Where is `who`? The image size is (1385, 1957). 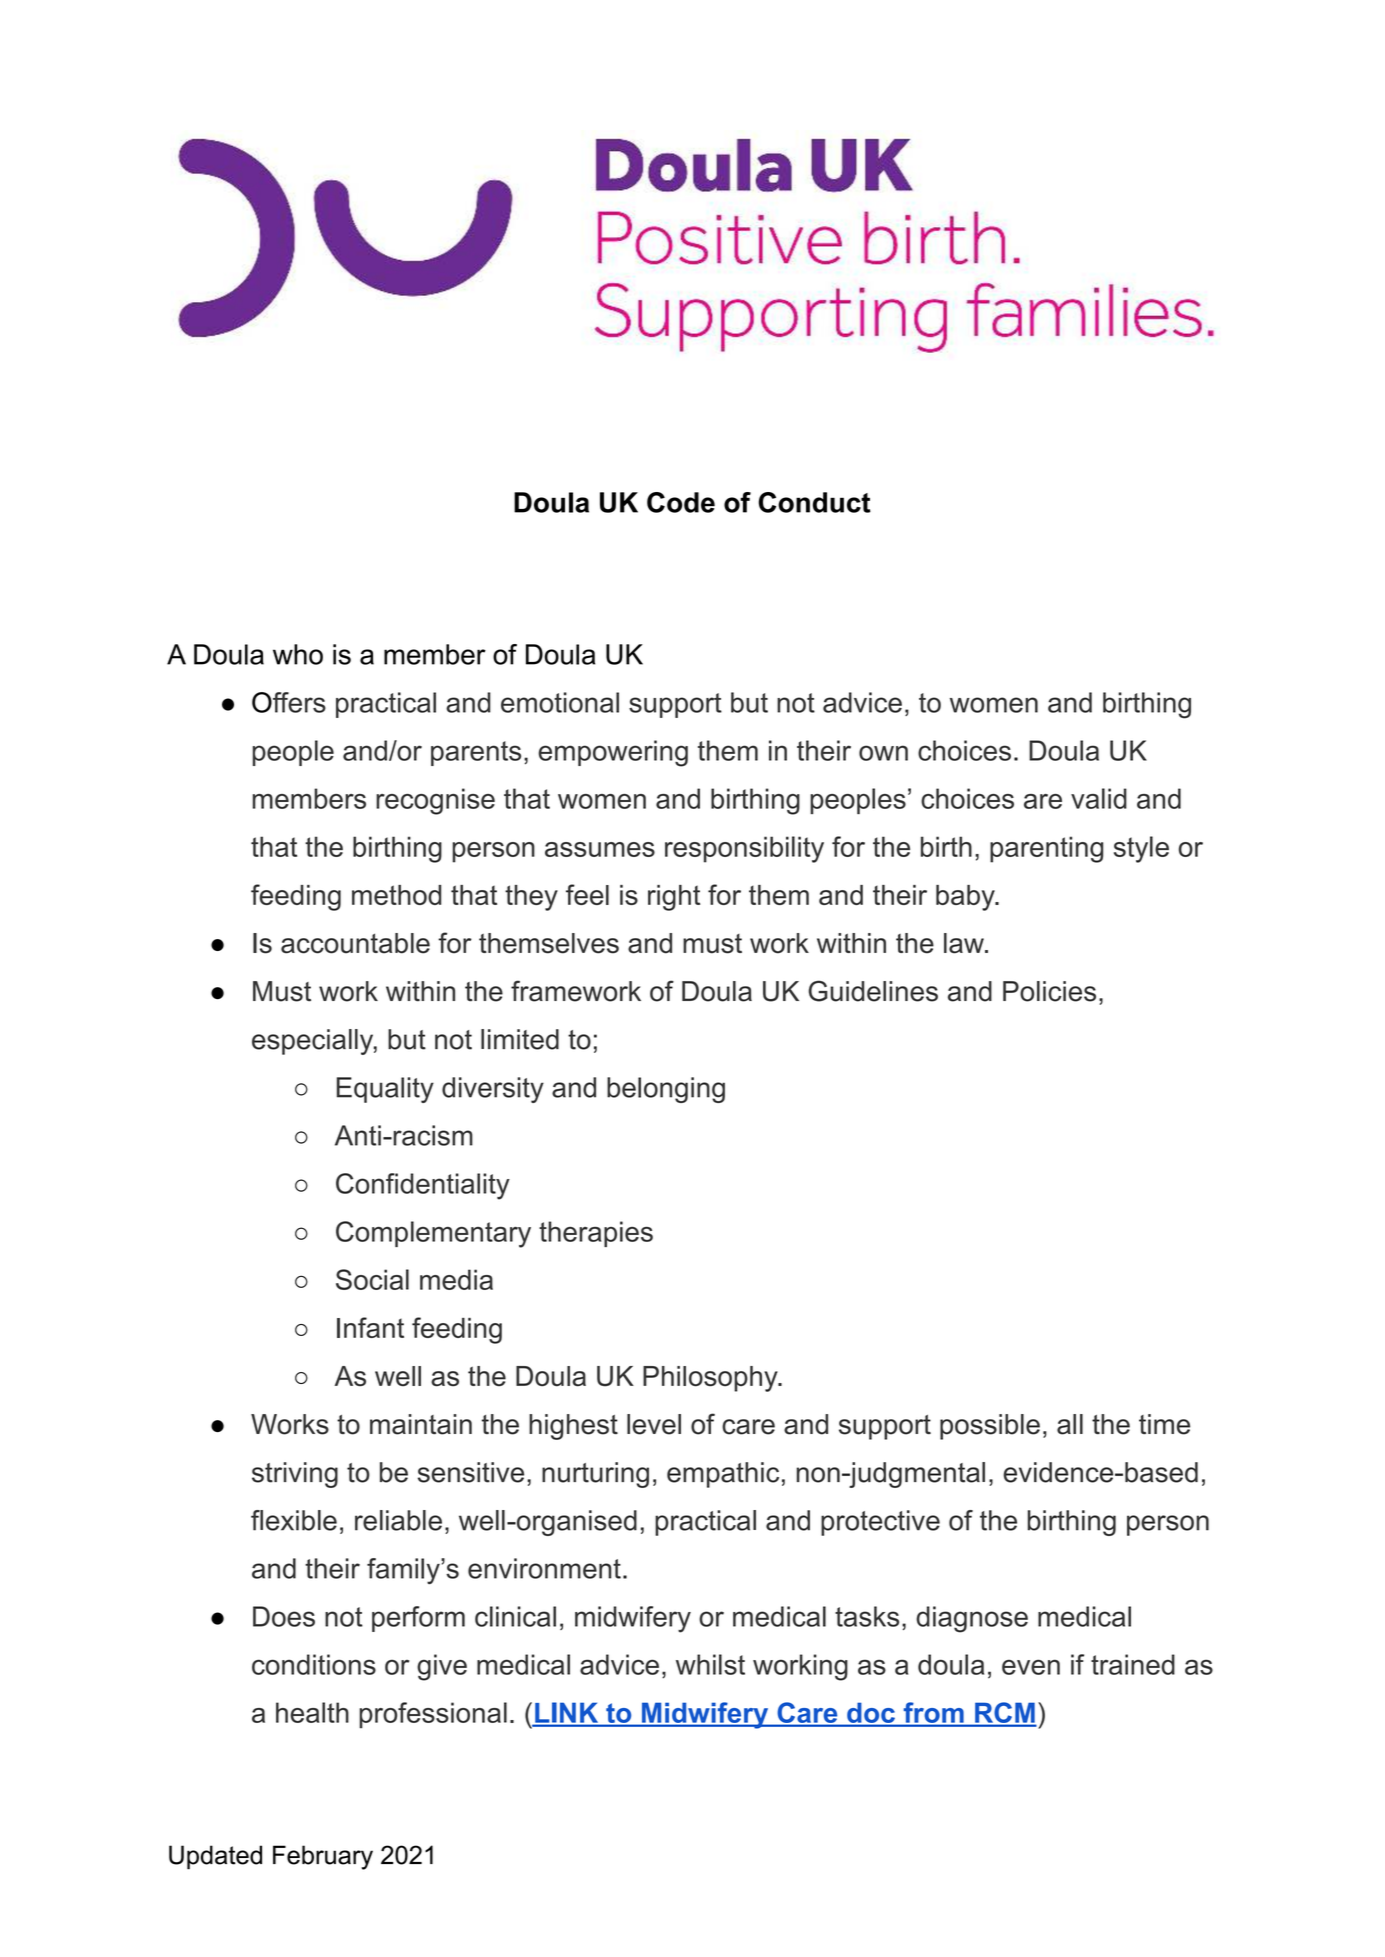 who is located at coordinates (298, 654).
